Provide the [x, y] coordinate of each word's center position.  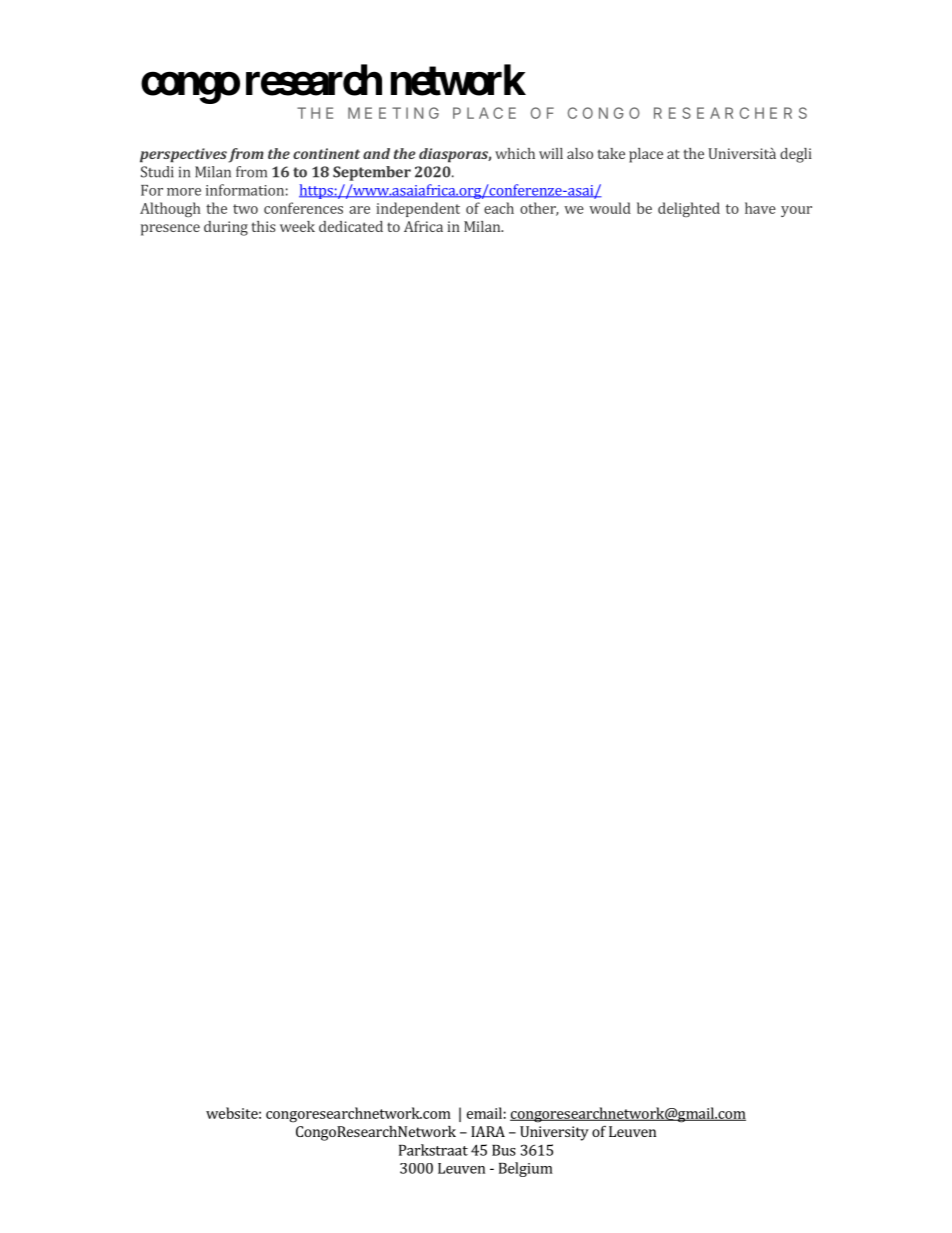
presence [170, 230]
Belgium [526, 1169]
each [499, 208]
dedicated [351, 226]
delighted [689, 209]
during [226, 228]
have [760, 208]
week [297, 226]
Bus [504, 1150]
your [796, 211]
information [245, 190]
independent [418, 209]
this [264, 226]
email [484, 1113]
